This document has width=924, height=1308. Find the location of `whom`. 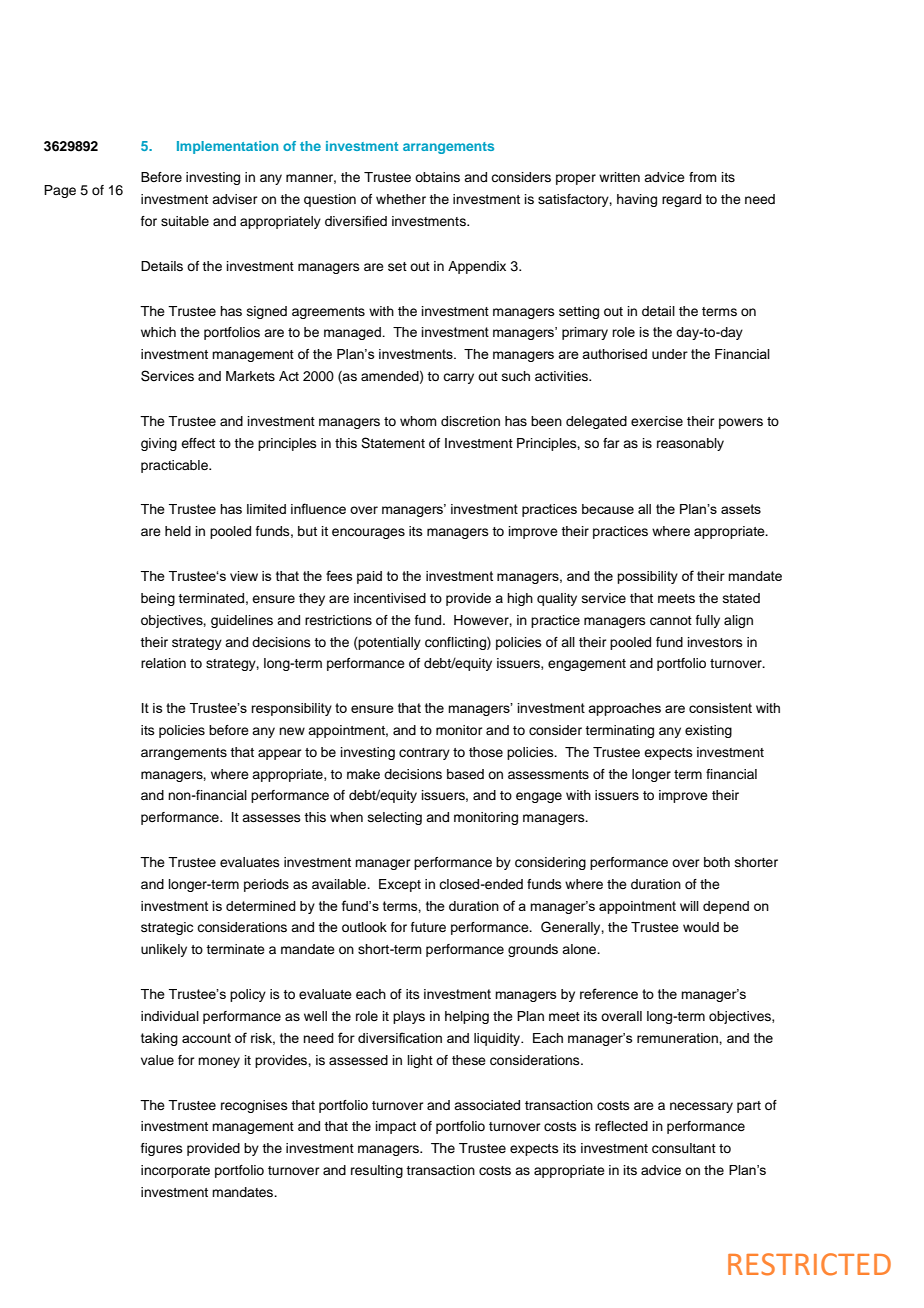

whom is located at coordinates (418, 421).
